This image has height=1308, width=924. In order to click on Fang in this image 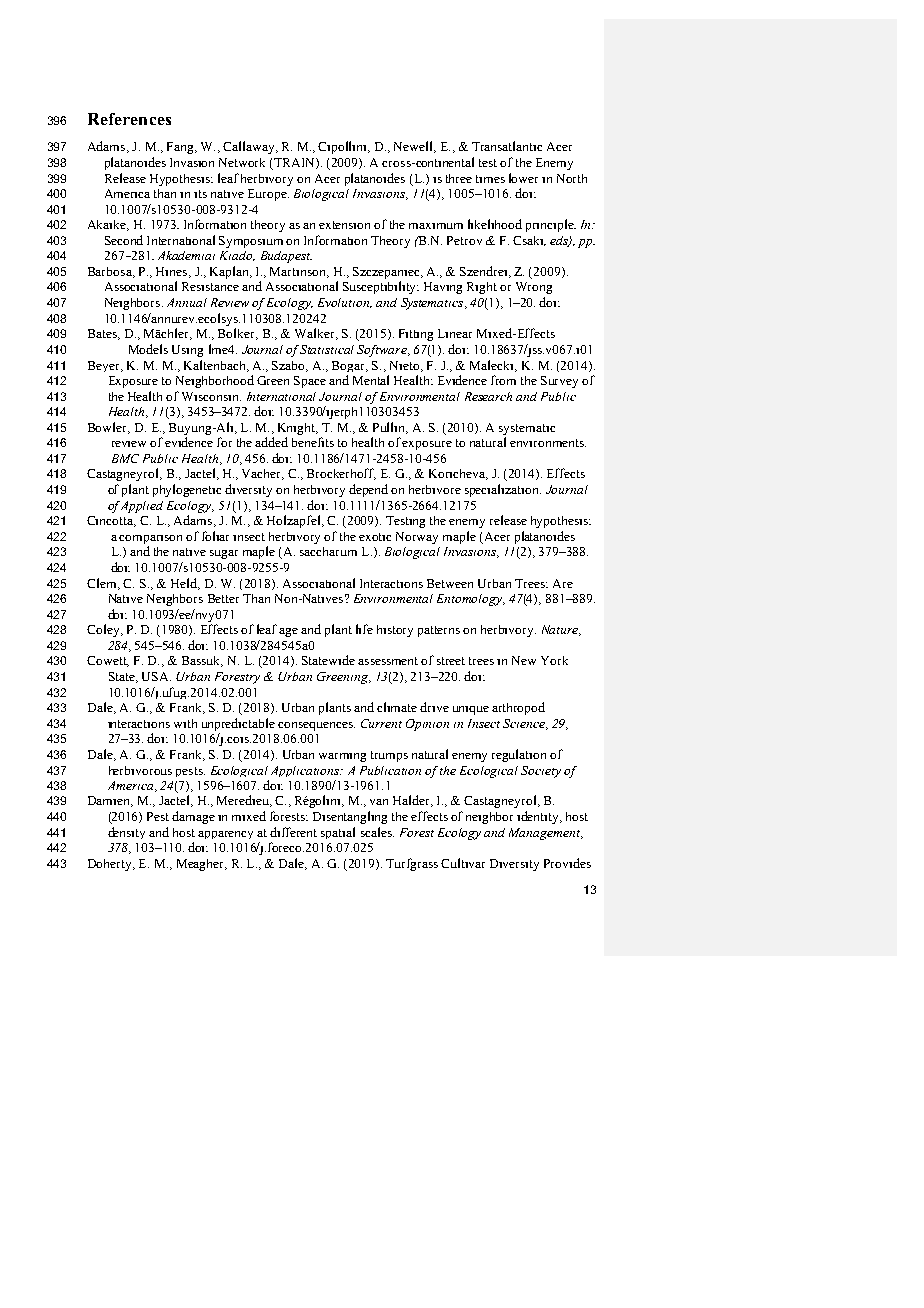, I will do `click(181, 148)`.
